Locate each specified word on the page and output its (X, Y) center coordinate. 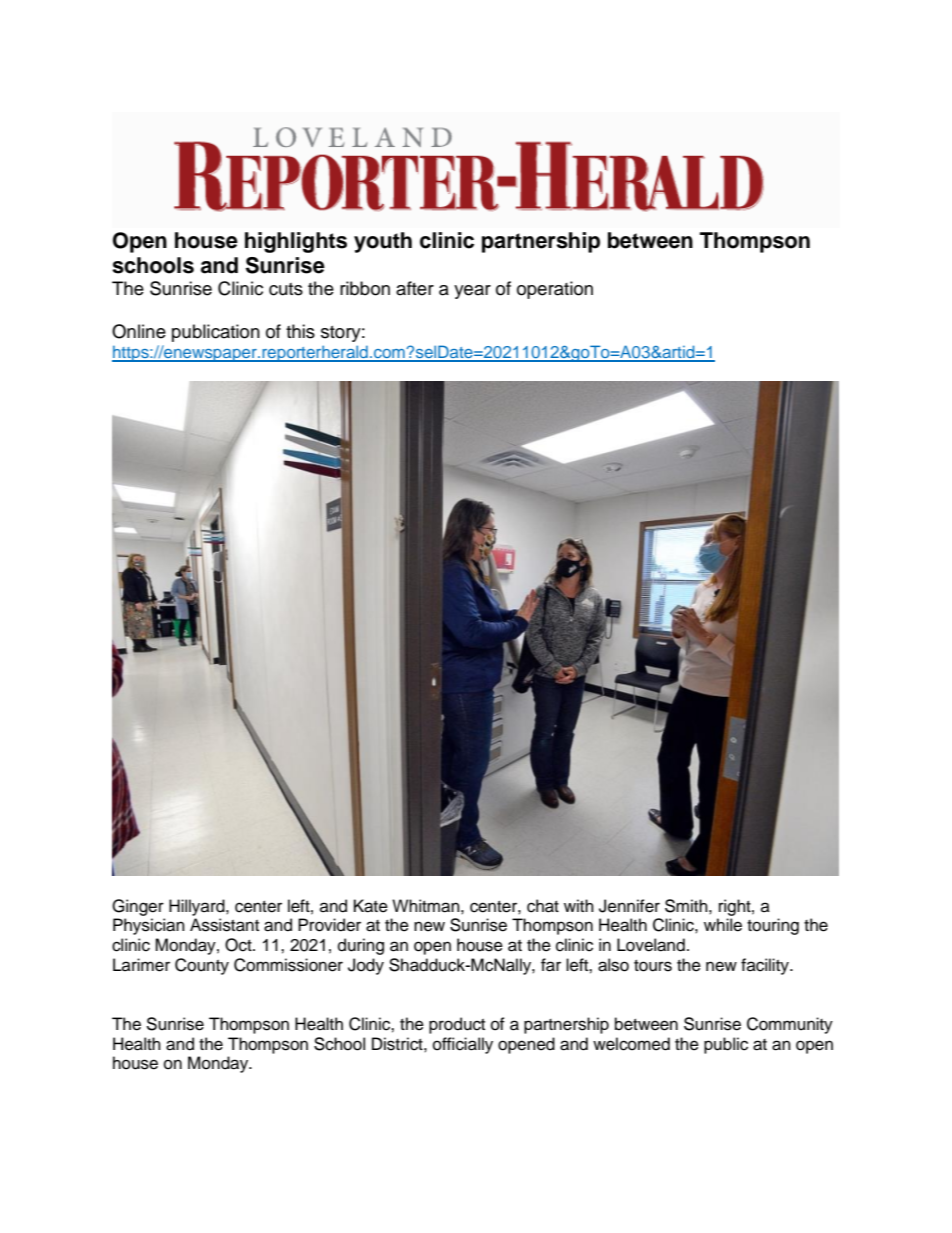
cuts (286, 289)
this (300, 331)
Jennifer (629, 906)
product (457, 1025)
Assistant (224, 925)
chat (543, 906)
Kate (371, 906)
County (202, 966)
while (723, 925)
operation (555, 290)
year (472, 292)
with (579, 905)
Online (139, 331)
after (415, 288)
